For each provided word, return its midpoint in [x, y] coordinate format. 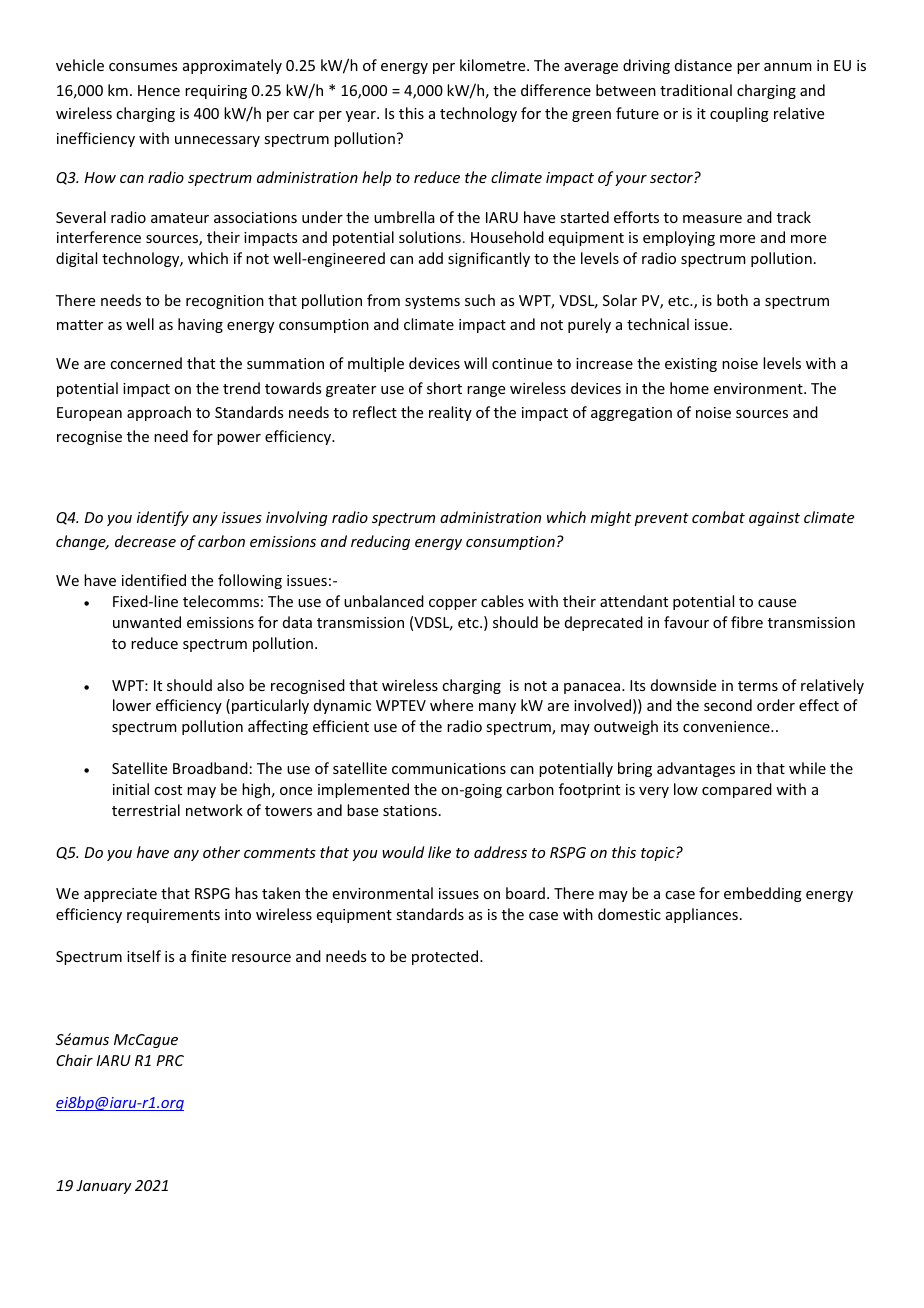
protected [446, 957]
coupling [739, 114]
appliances [702, 915]
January [104, 1187]
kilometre [494, 65]
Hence [159, 90]
